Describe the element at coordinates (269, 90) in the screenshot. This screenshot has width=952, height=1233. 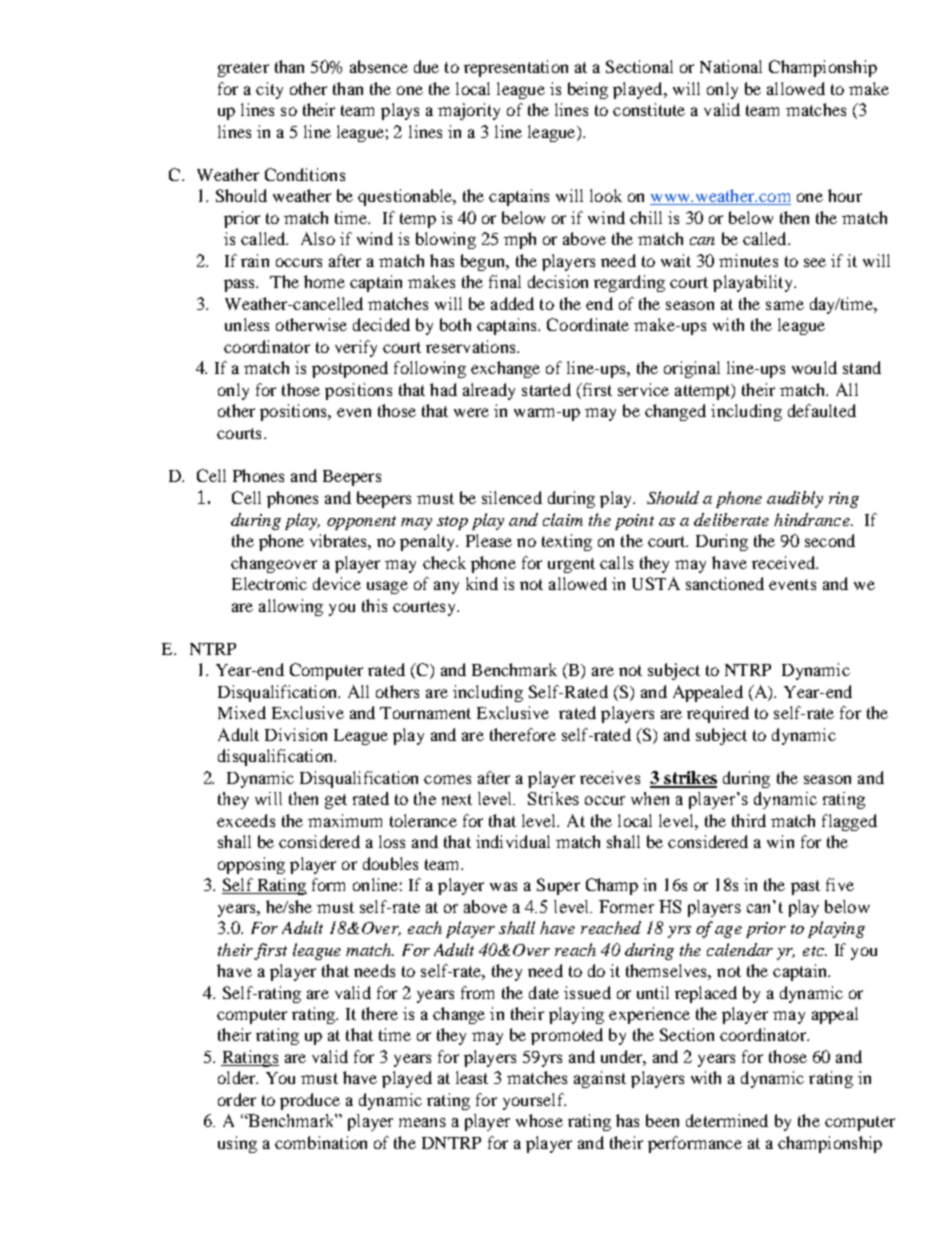
I see `city` at that location.
